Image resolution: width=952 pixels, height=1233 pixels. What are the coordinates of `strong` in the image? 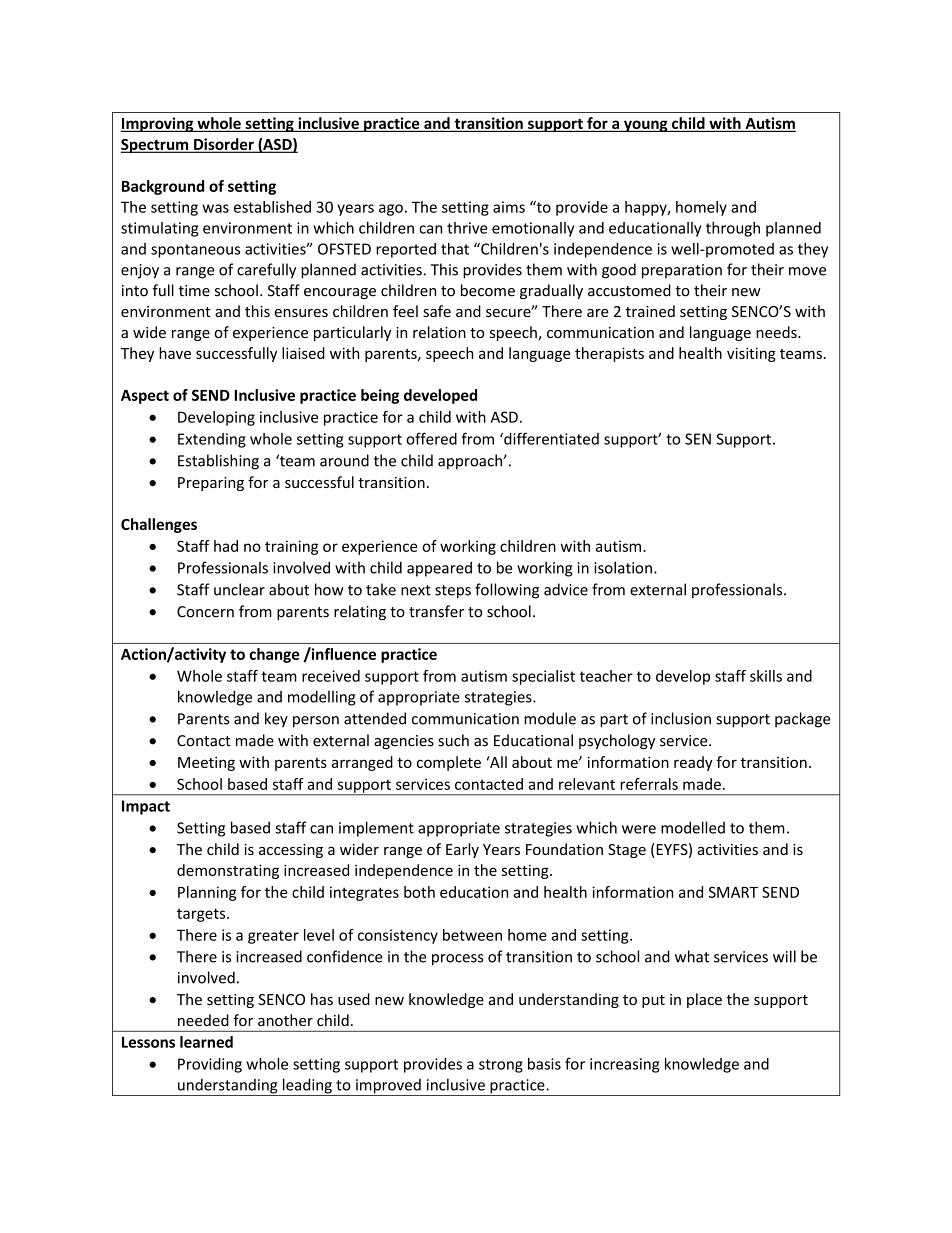 It's located at (501, 1066).
